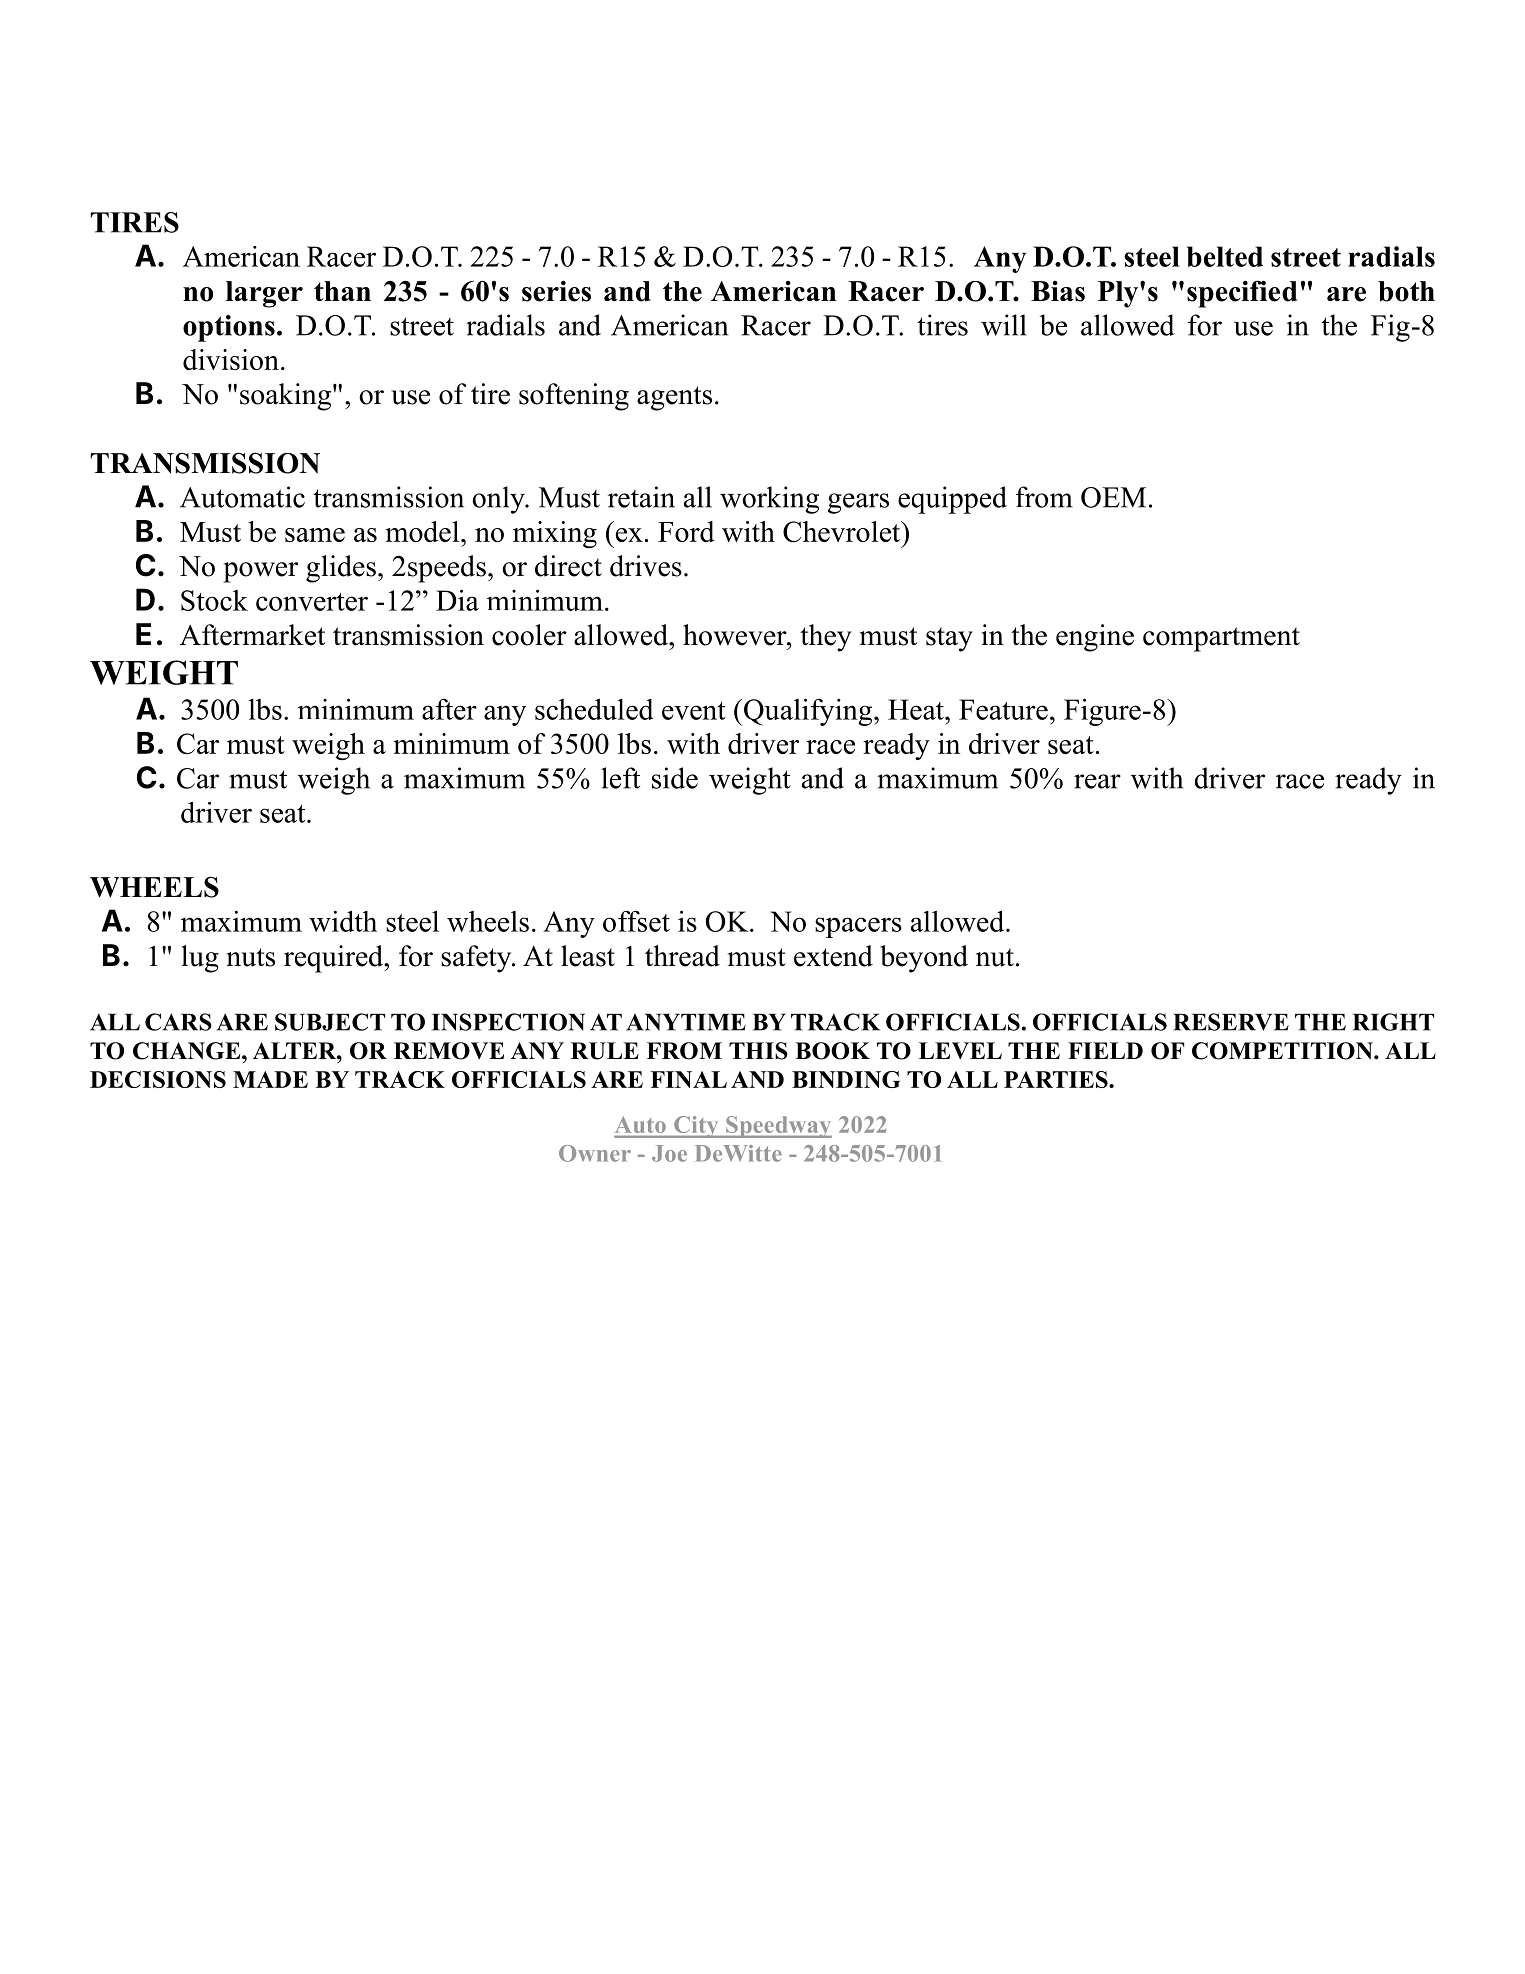  I want to click on specified, so click(1242, 294).
